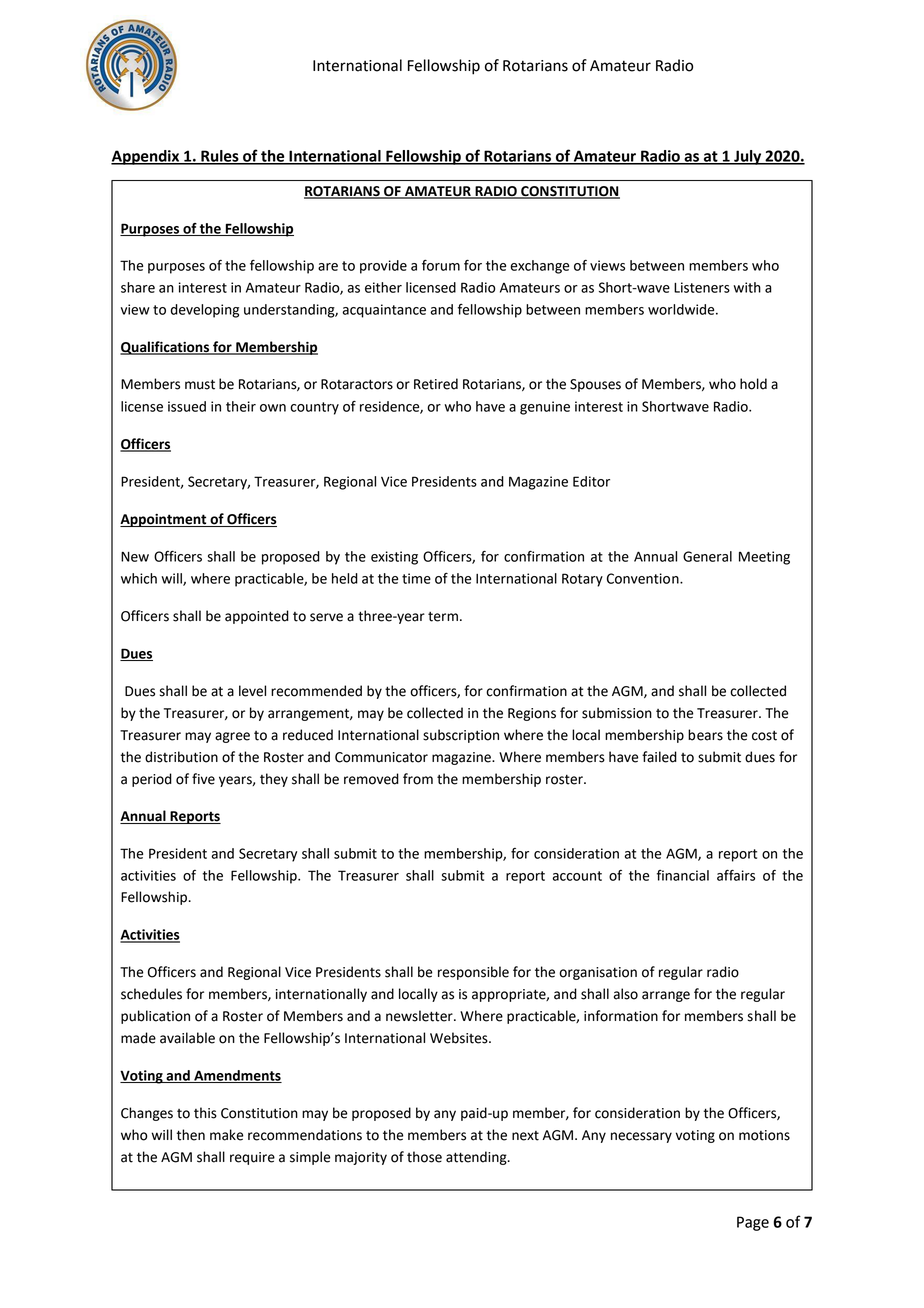 The width and height of the image is (924, 1308). I want to click on require, so click(252, 1158).
